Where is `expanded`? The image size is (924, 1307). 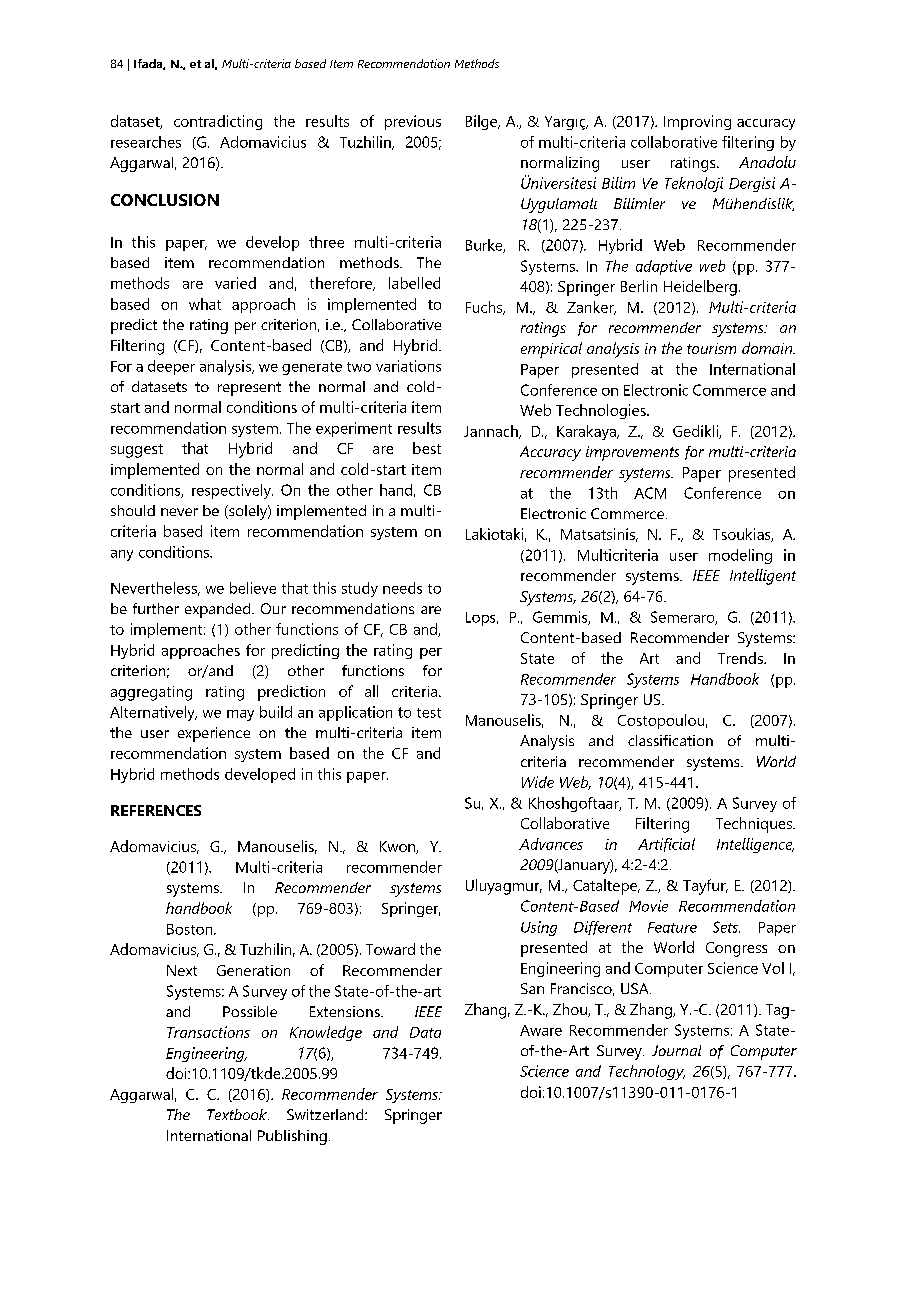 expanded is located at coordinates (219, 610).
